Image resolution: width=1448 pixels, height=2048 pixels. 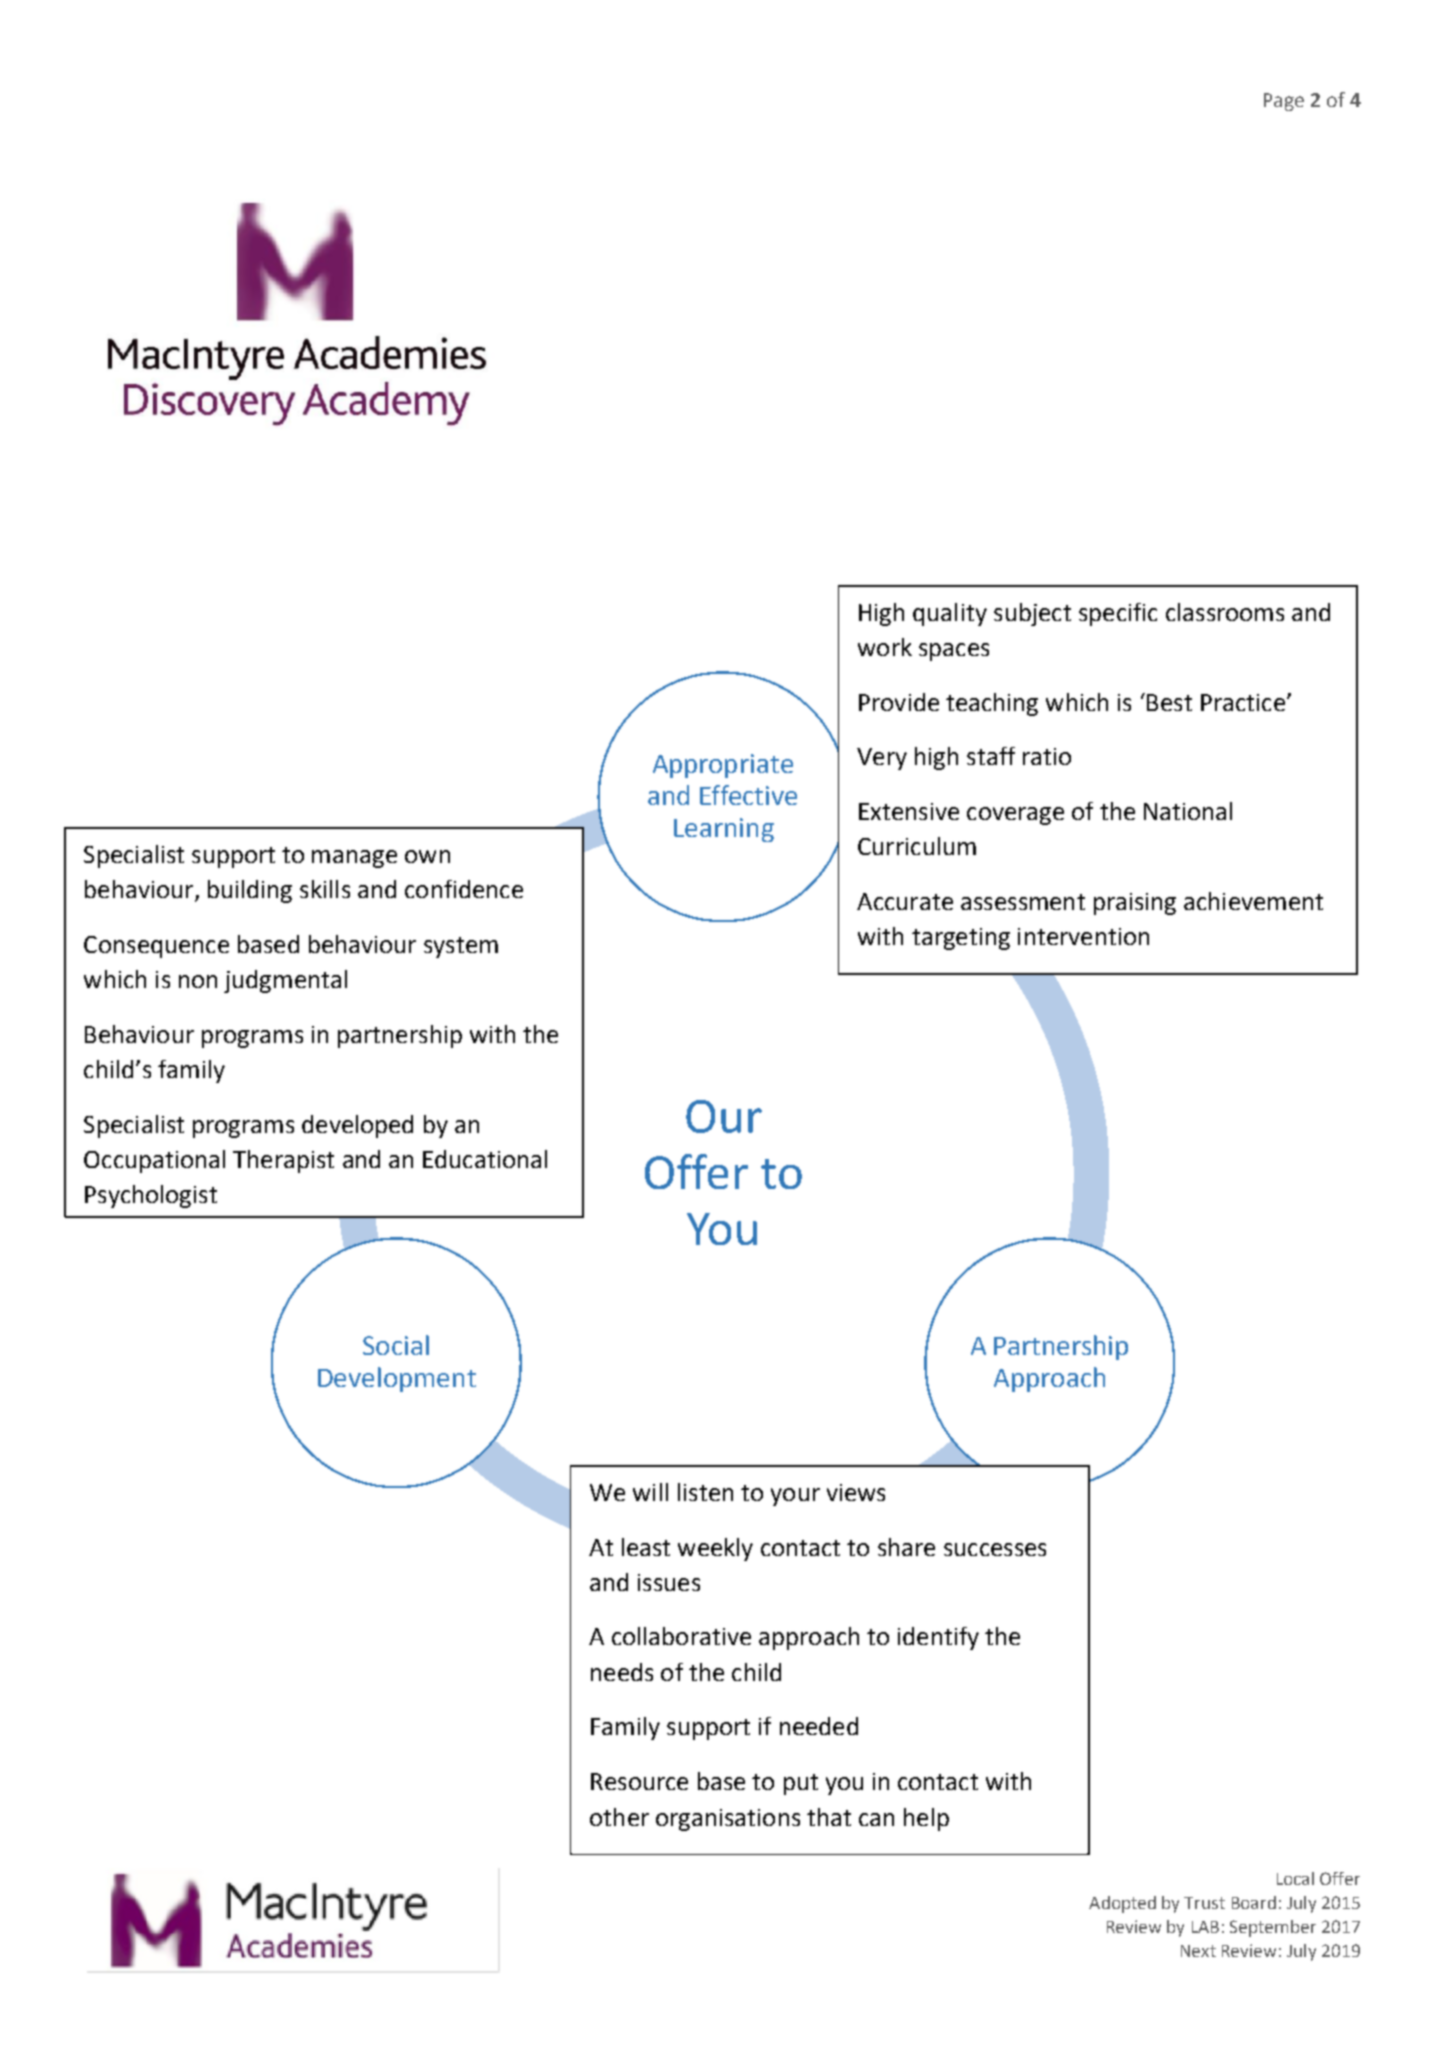 What do you see at coordinates (1225, 612) in the page?
I see `classrooms` at bounding box center [1225, 612].
